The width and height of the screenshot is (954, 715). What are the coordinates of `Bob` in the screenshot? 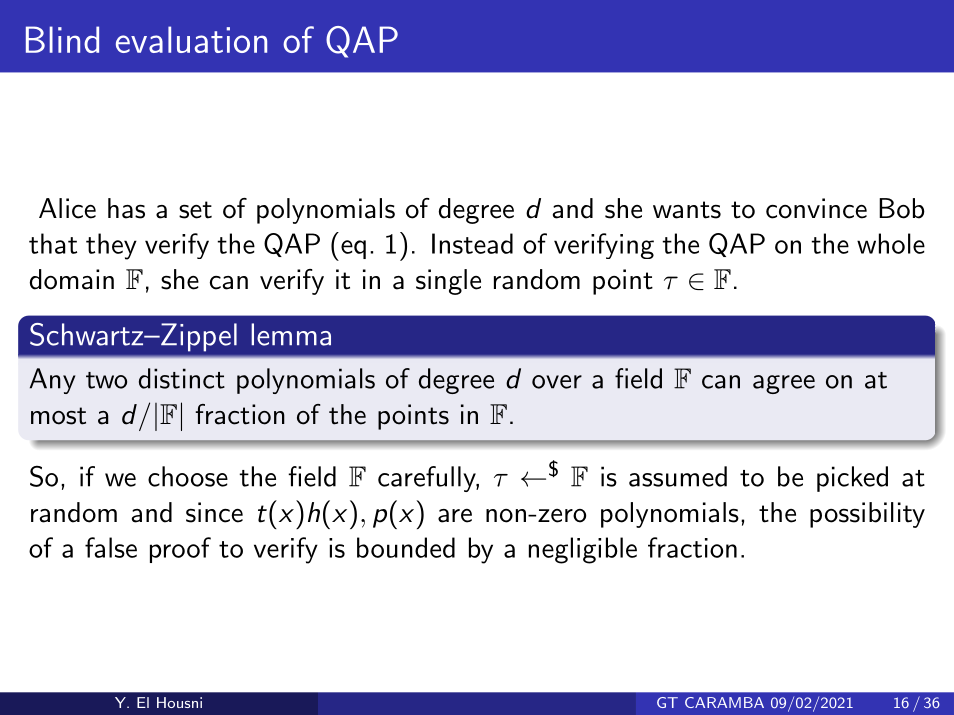 It's located at (902, 208).
